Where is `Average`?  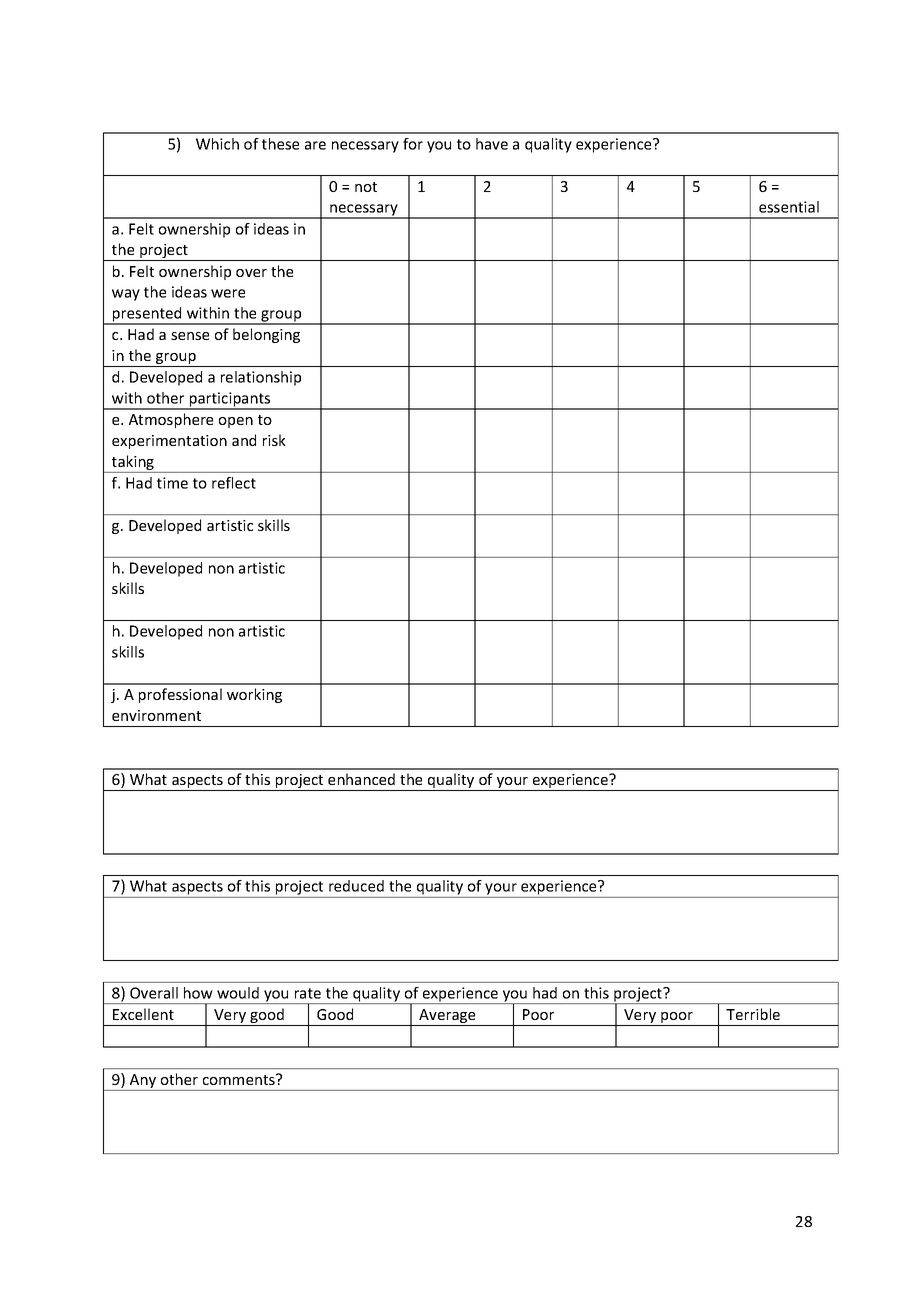 Average is located at coordinates (447, 1017).
